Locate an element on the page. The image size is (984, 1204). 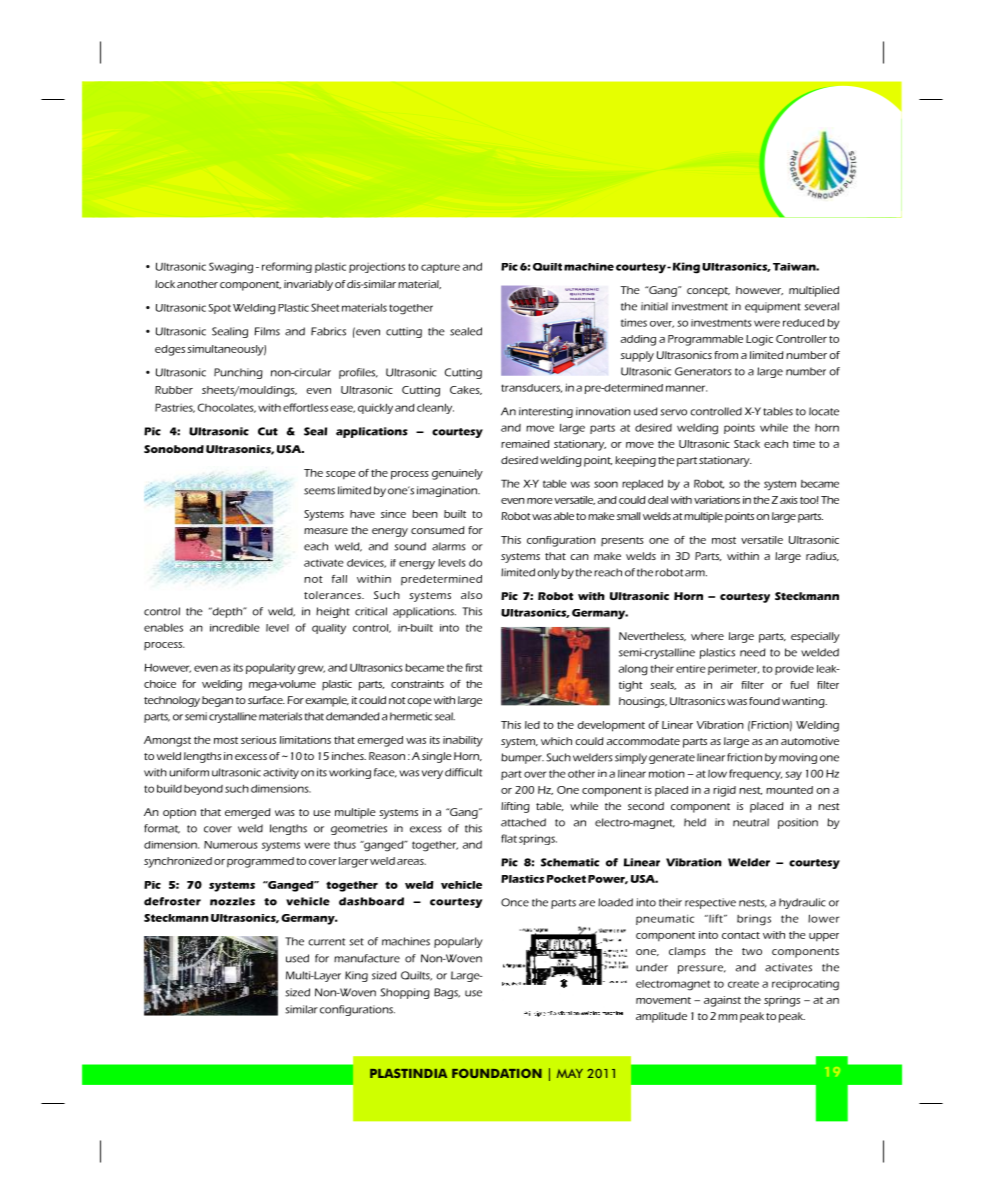
remained is located at coordinates (525, 444).
